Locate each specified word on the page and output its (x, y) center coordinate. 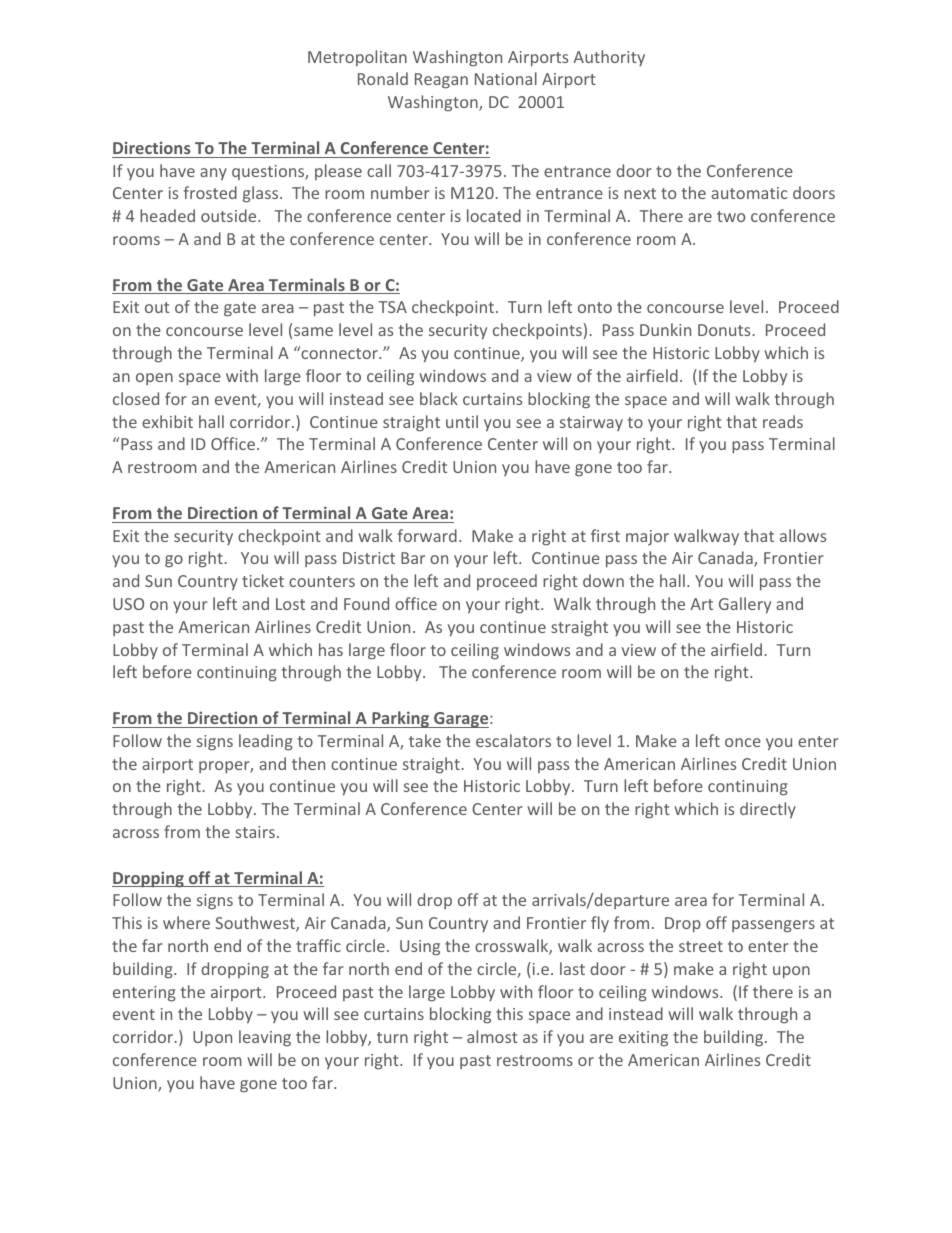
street (701, 946)
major (647, 537)
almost (492, 1036)
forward (427, 535)
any (213, 174)
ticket (263, 580)
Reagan (441, 81)
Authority (609, 58)
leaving (265, 1038)
